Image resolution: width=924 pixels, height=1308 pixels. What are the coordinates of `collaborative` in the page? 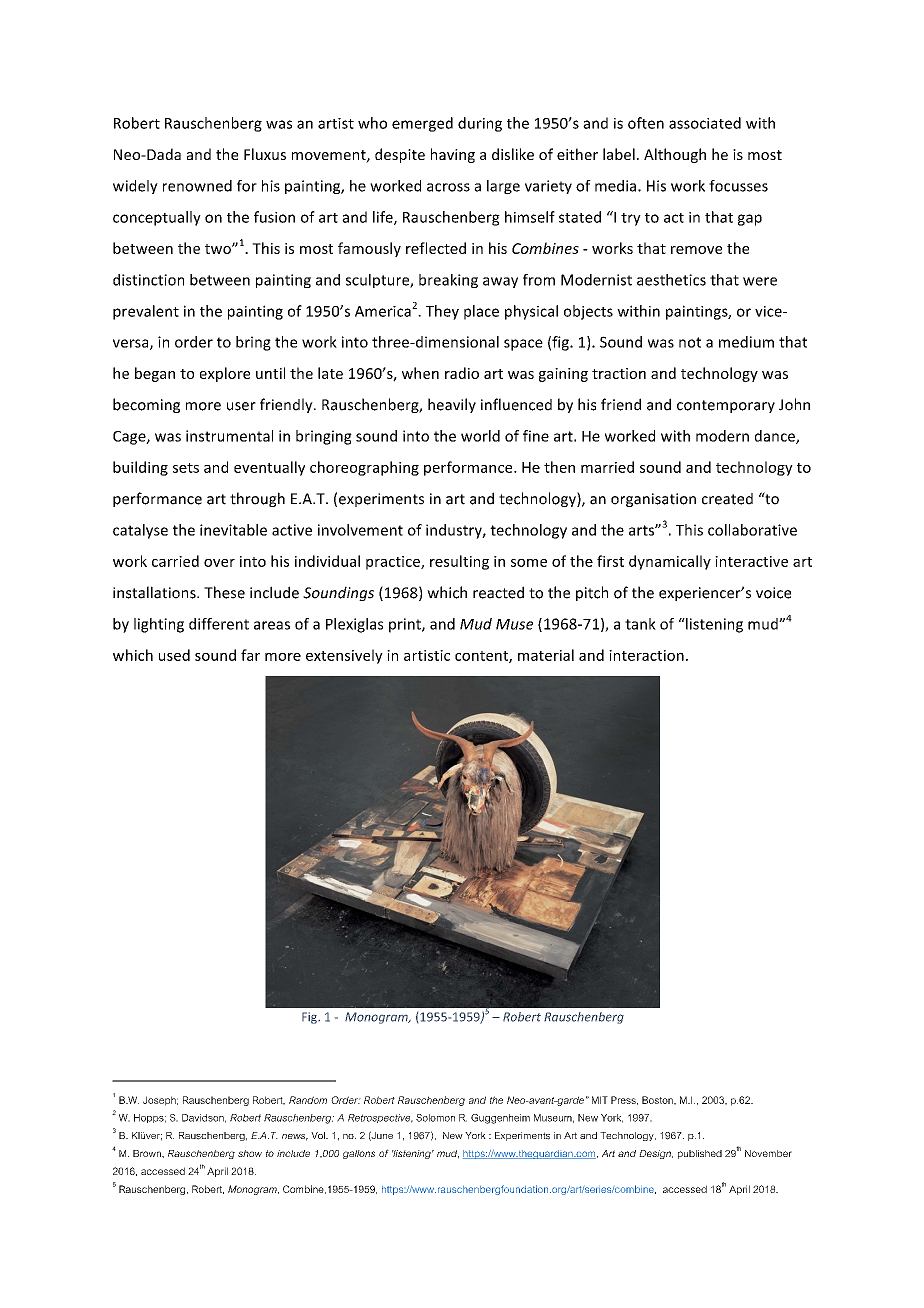 It's located at (752, 530).
